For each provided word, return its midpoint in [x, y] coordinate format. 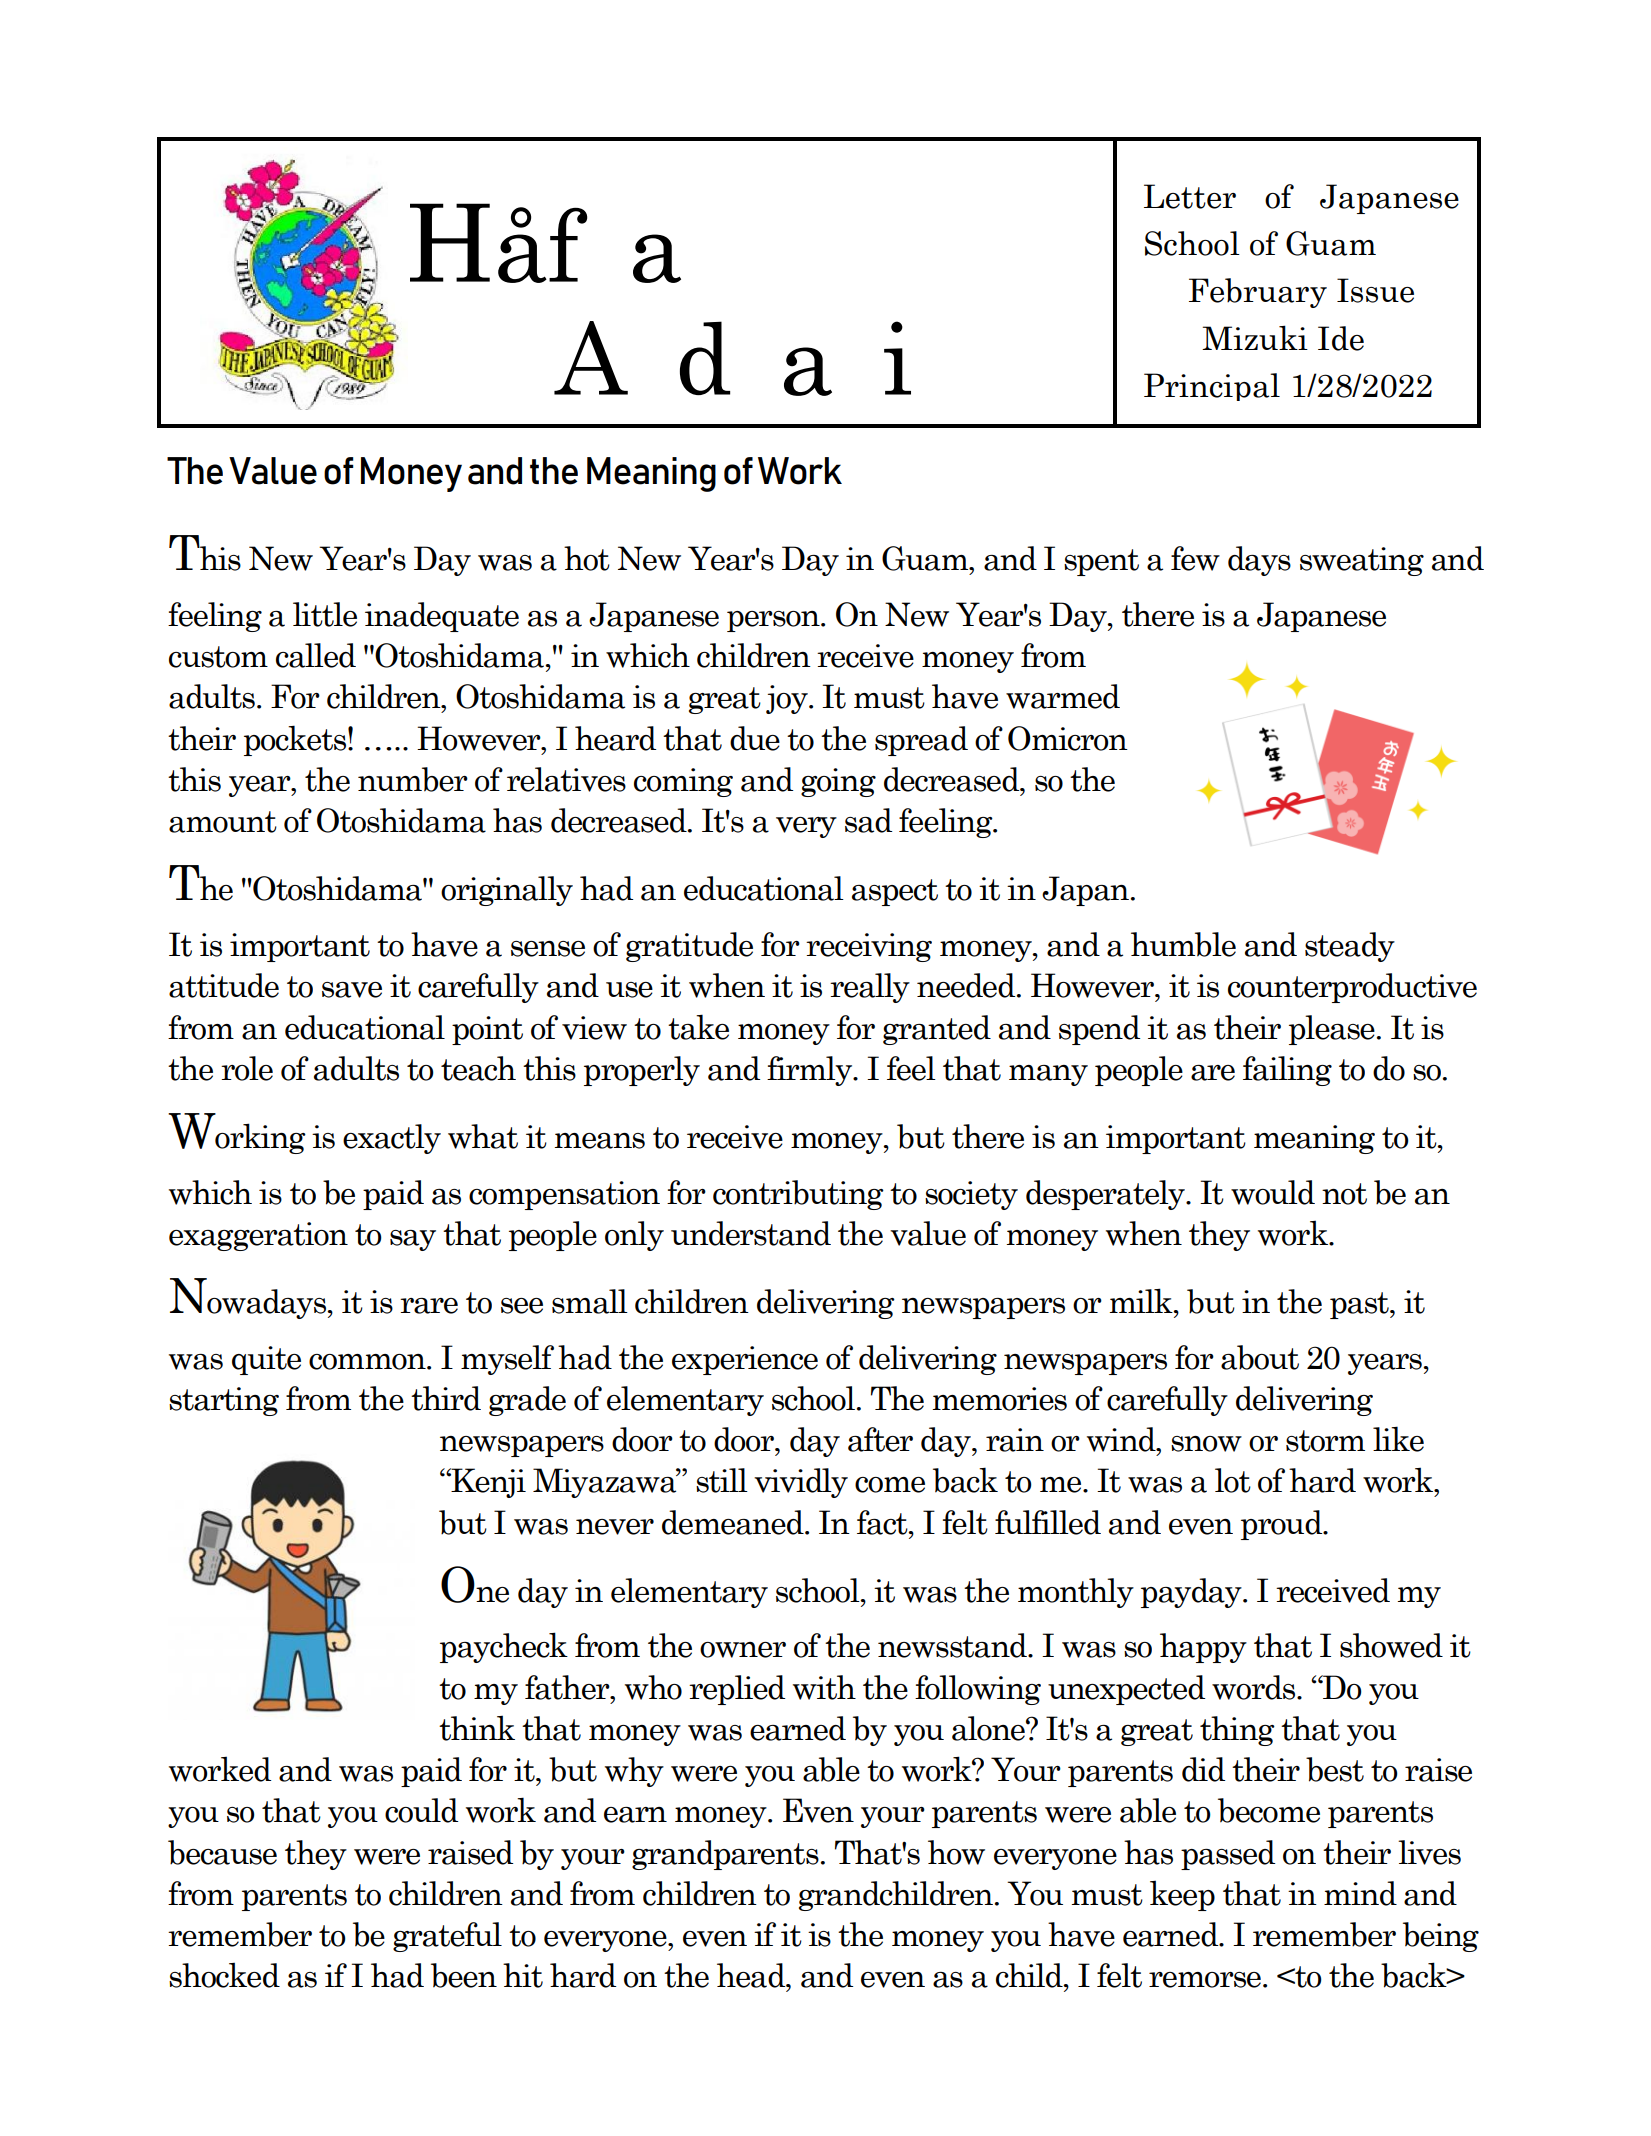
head [752, 1975]
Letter [1190, 196]
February [1258, 293]
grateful [447, 1937]
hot [587, 558]
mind [1360, 1893]
